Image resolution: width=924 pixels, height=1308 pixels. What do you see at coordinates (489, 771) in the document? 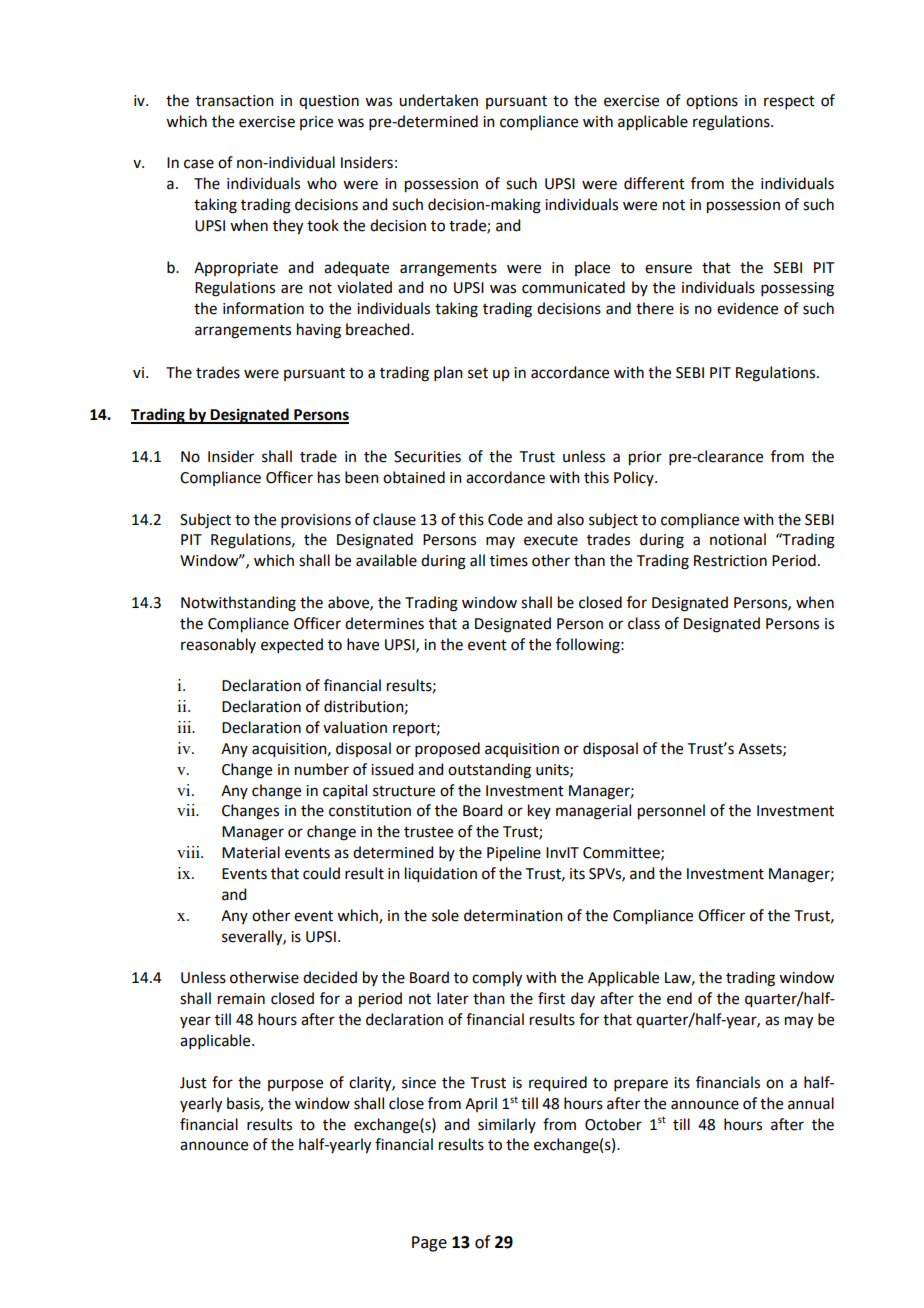
I see `outstanding` at bounding box center [489, 771].
